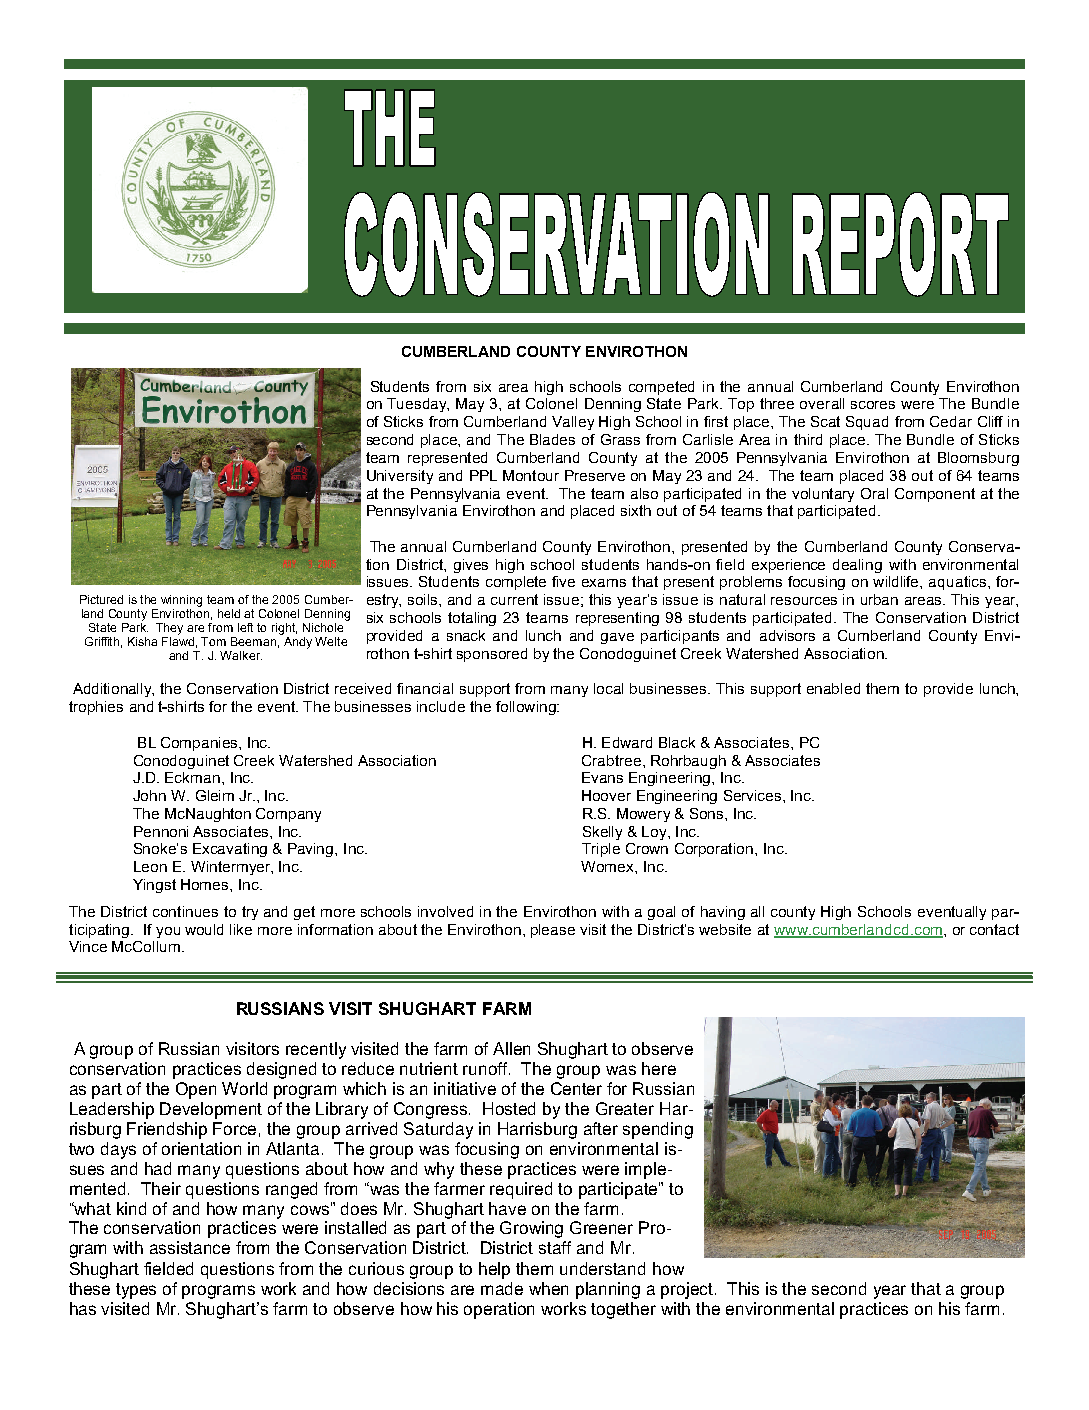 The width and height of the screenshot is (1089, 1410). I want to click on you, so click(168, 932).
